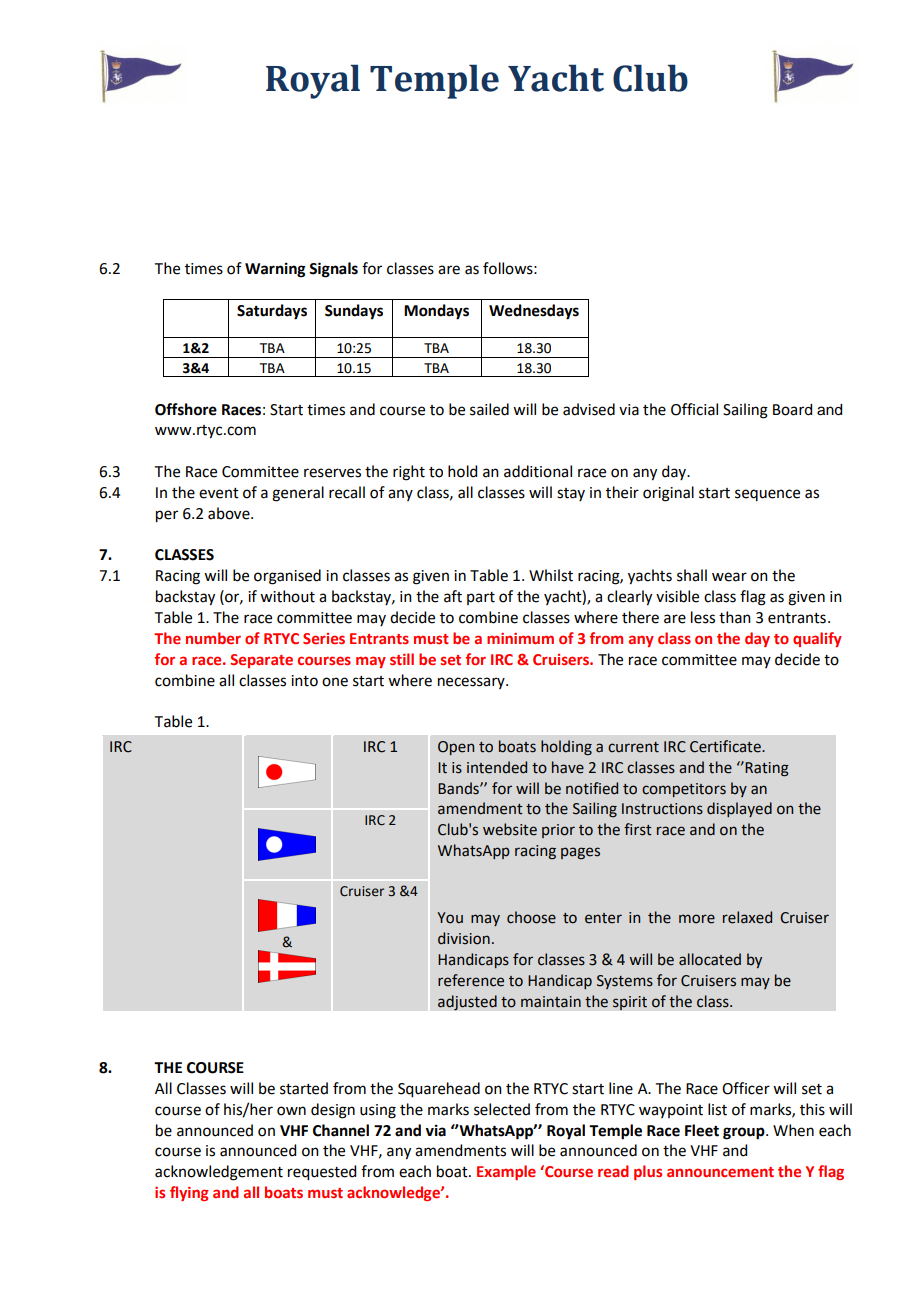  Describe the element at coordinates (726, 746) in the page. I see `Certificate` at that location.
